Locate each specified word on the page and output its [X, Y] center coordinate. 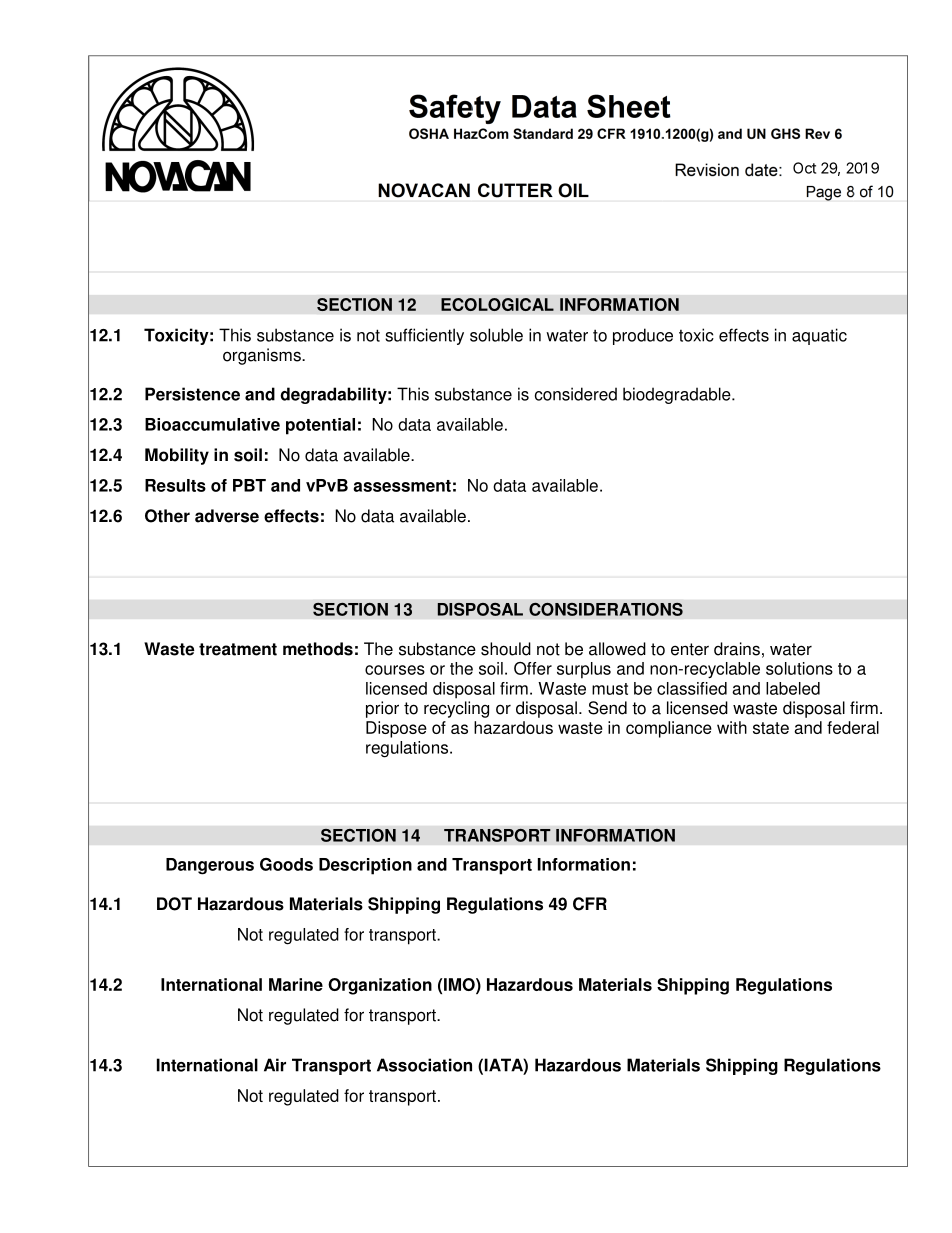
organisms [263, 356]
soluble [496, 335]
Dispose [396, 729]
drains [737, 649]
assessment [402, 486]
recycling [456, 709]
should [506, 649]
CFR [590, 904]
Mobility [177, 456]
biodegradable [678, 395]
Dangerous [210, 866]
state [771, 728]
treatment [238, 649]
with [732, 727]
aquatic [819, 336]
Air [275, 1065]
